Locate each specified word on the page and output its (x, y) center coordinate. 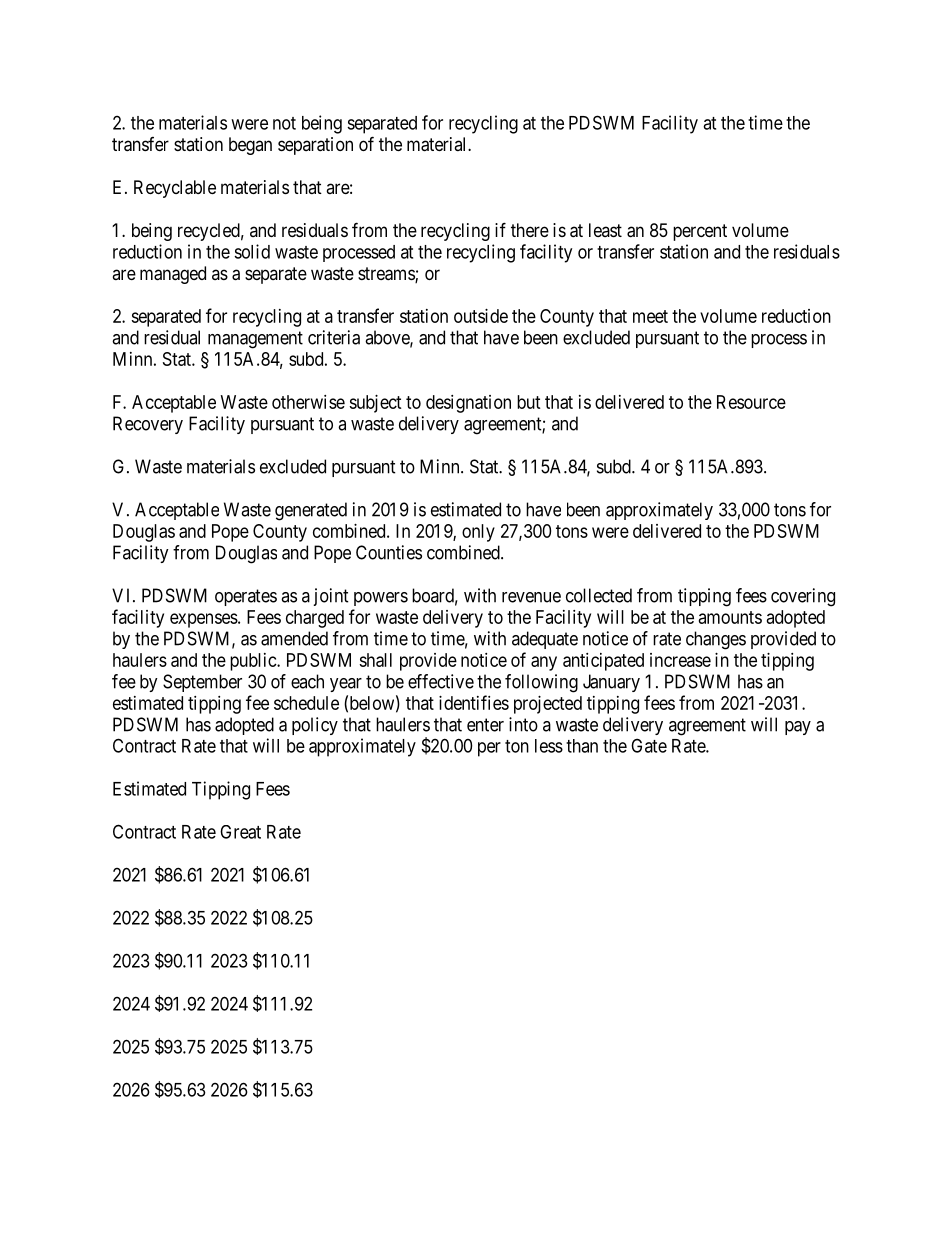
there (530, 230)
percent (700, 232)
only (478, 533)
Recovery (148, 425)
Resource (751, 402)
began (250, 146)
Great (240, 832)
